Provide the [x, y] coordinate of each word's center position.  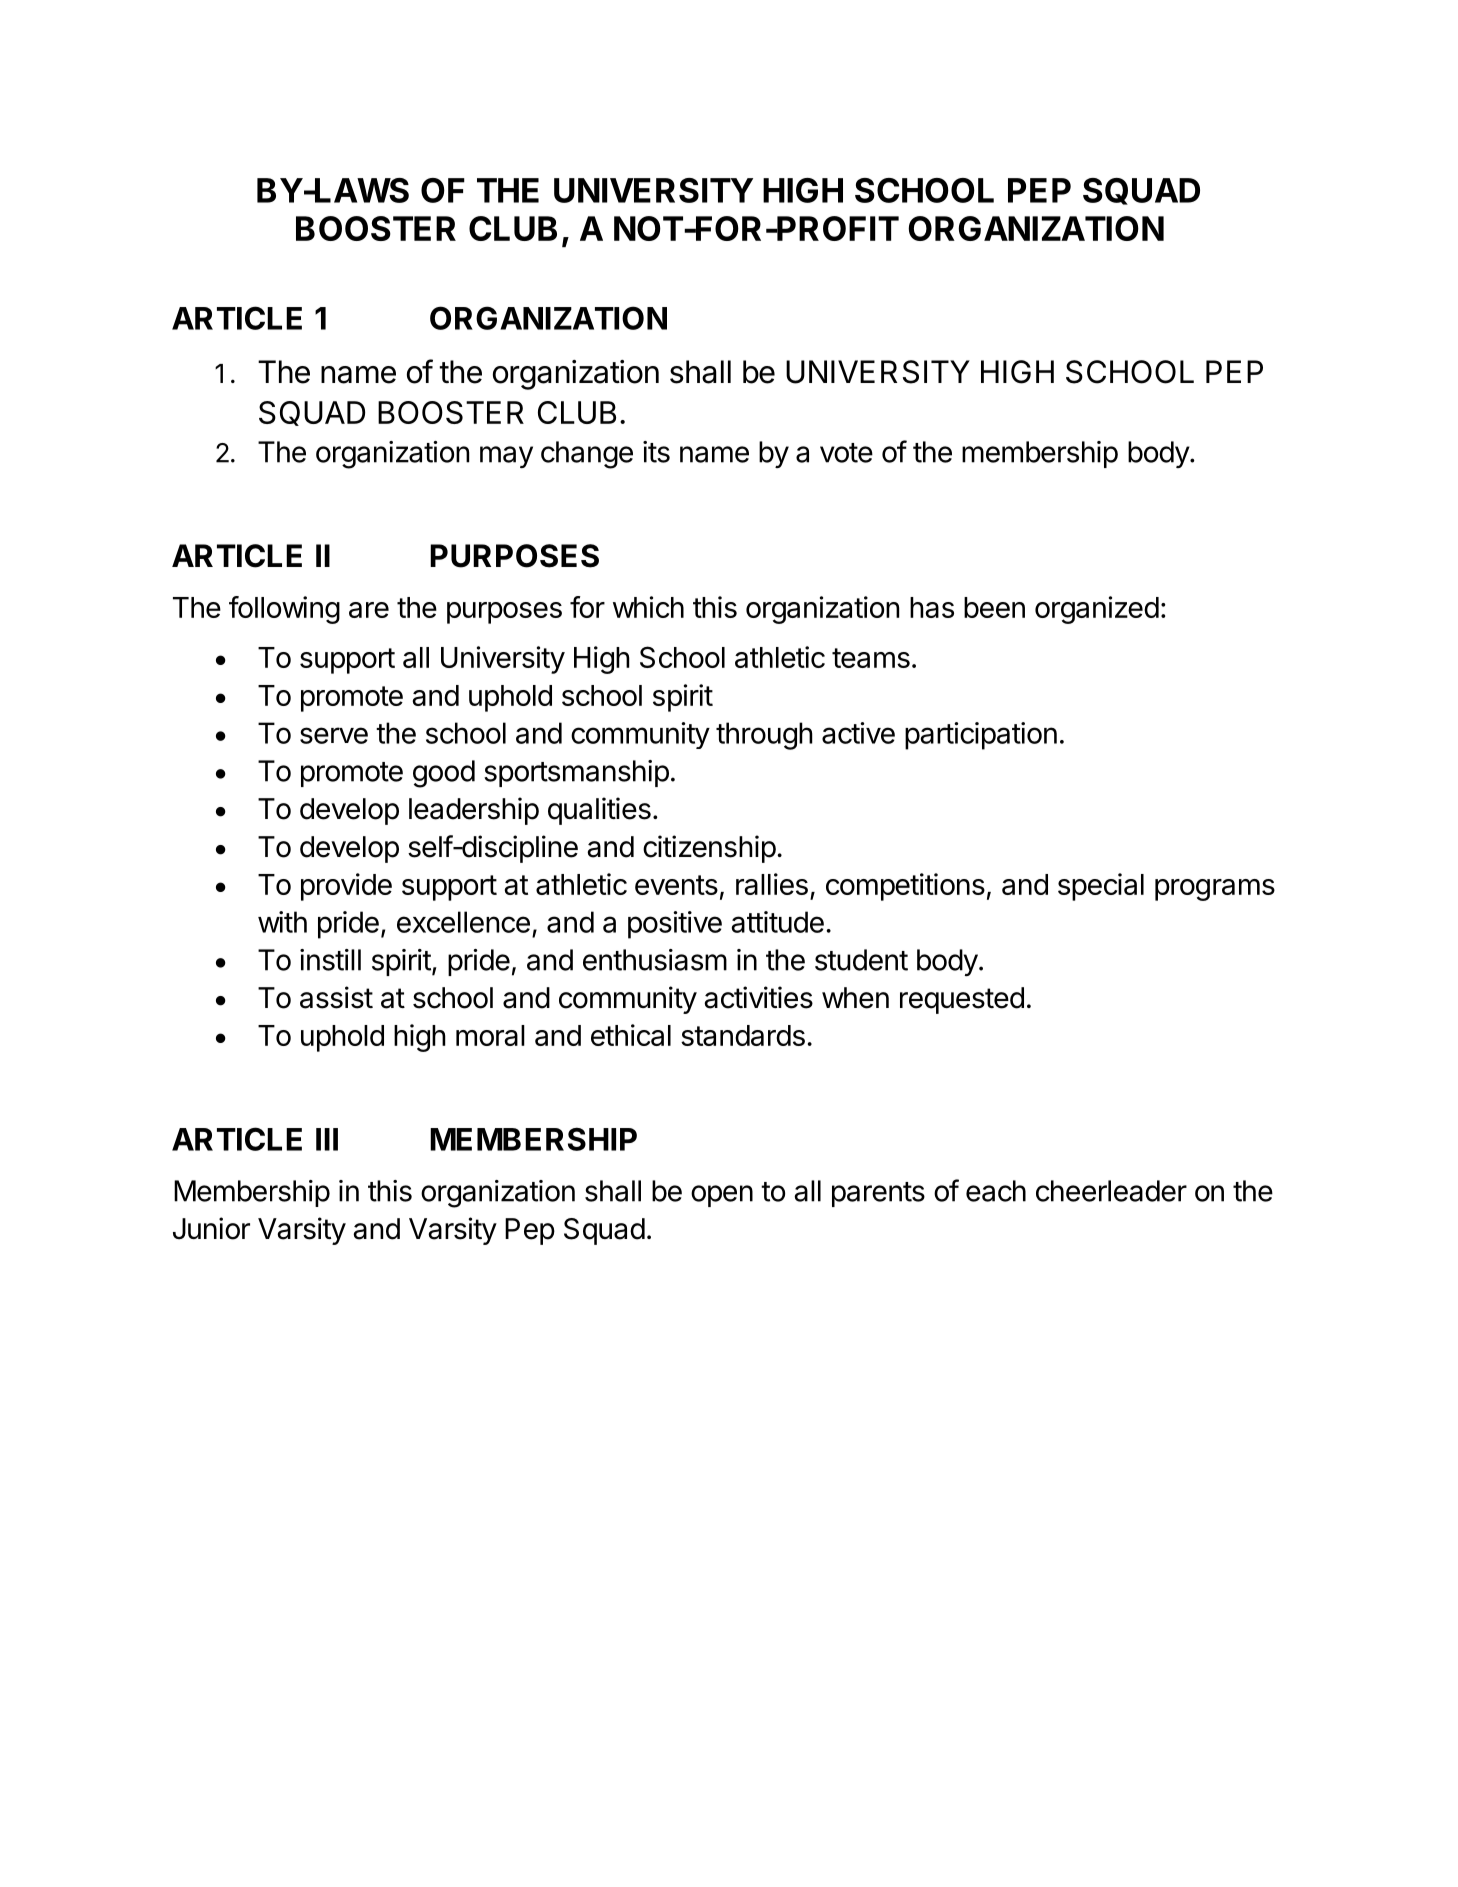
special [1101, 887]
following [284, 610]
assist [336, 997]
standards [743, 1035]
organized [1097, 610]
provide [346, 887]
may [506, 457]
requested [962, 1000]
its [656, 452]
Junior [211, 1228]
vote [846, 453]
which [648, 607]
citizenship [709, 849]
